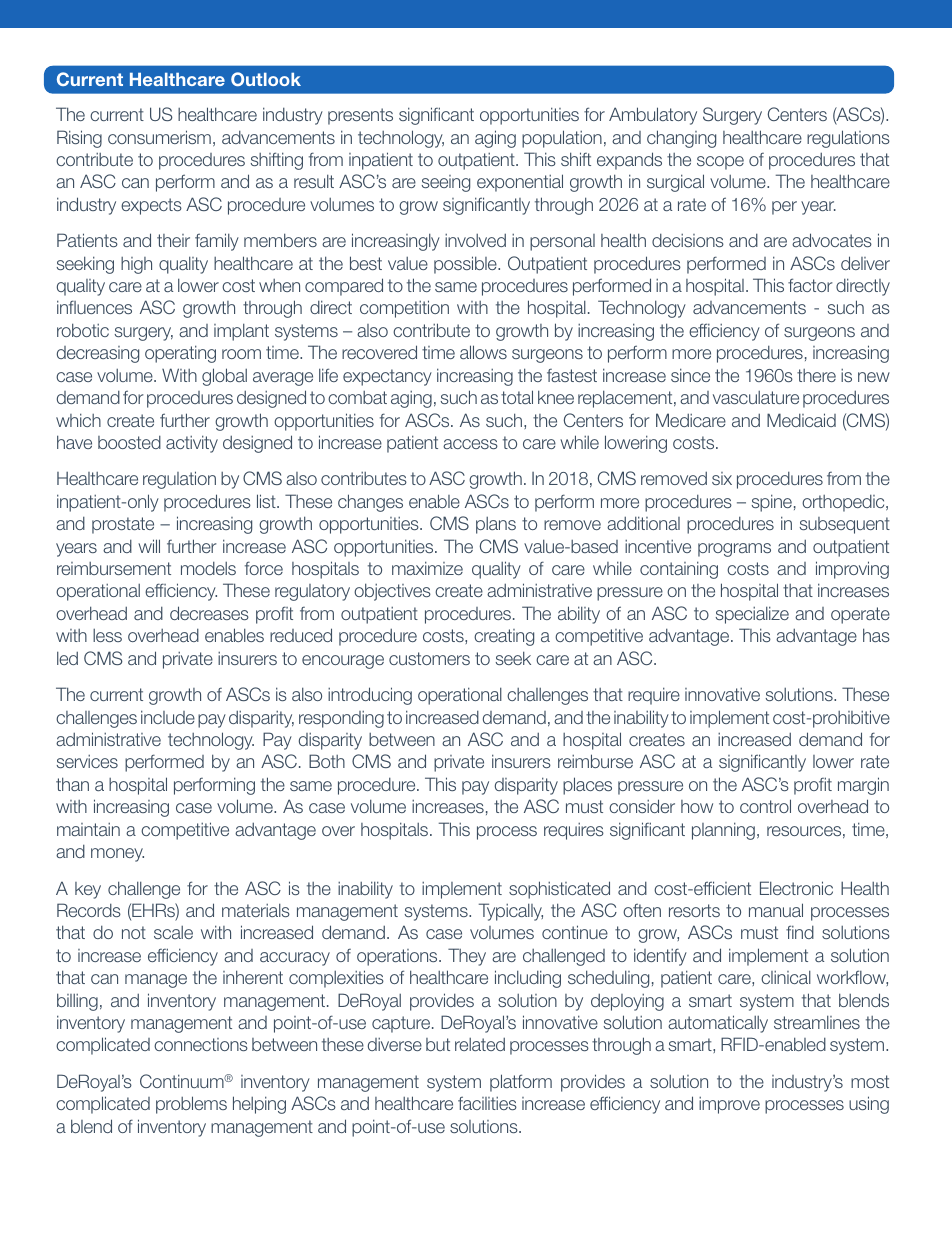 This document has height=1233, width=952. Describe the element at coordinates (159, 137) in the document. I see `consumerism` at that location.
